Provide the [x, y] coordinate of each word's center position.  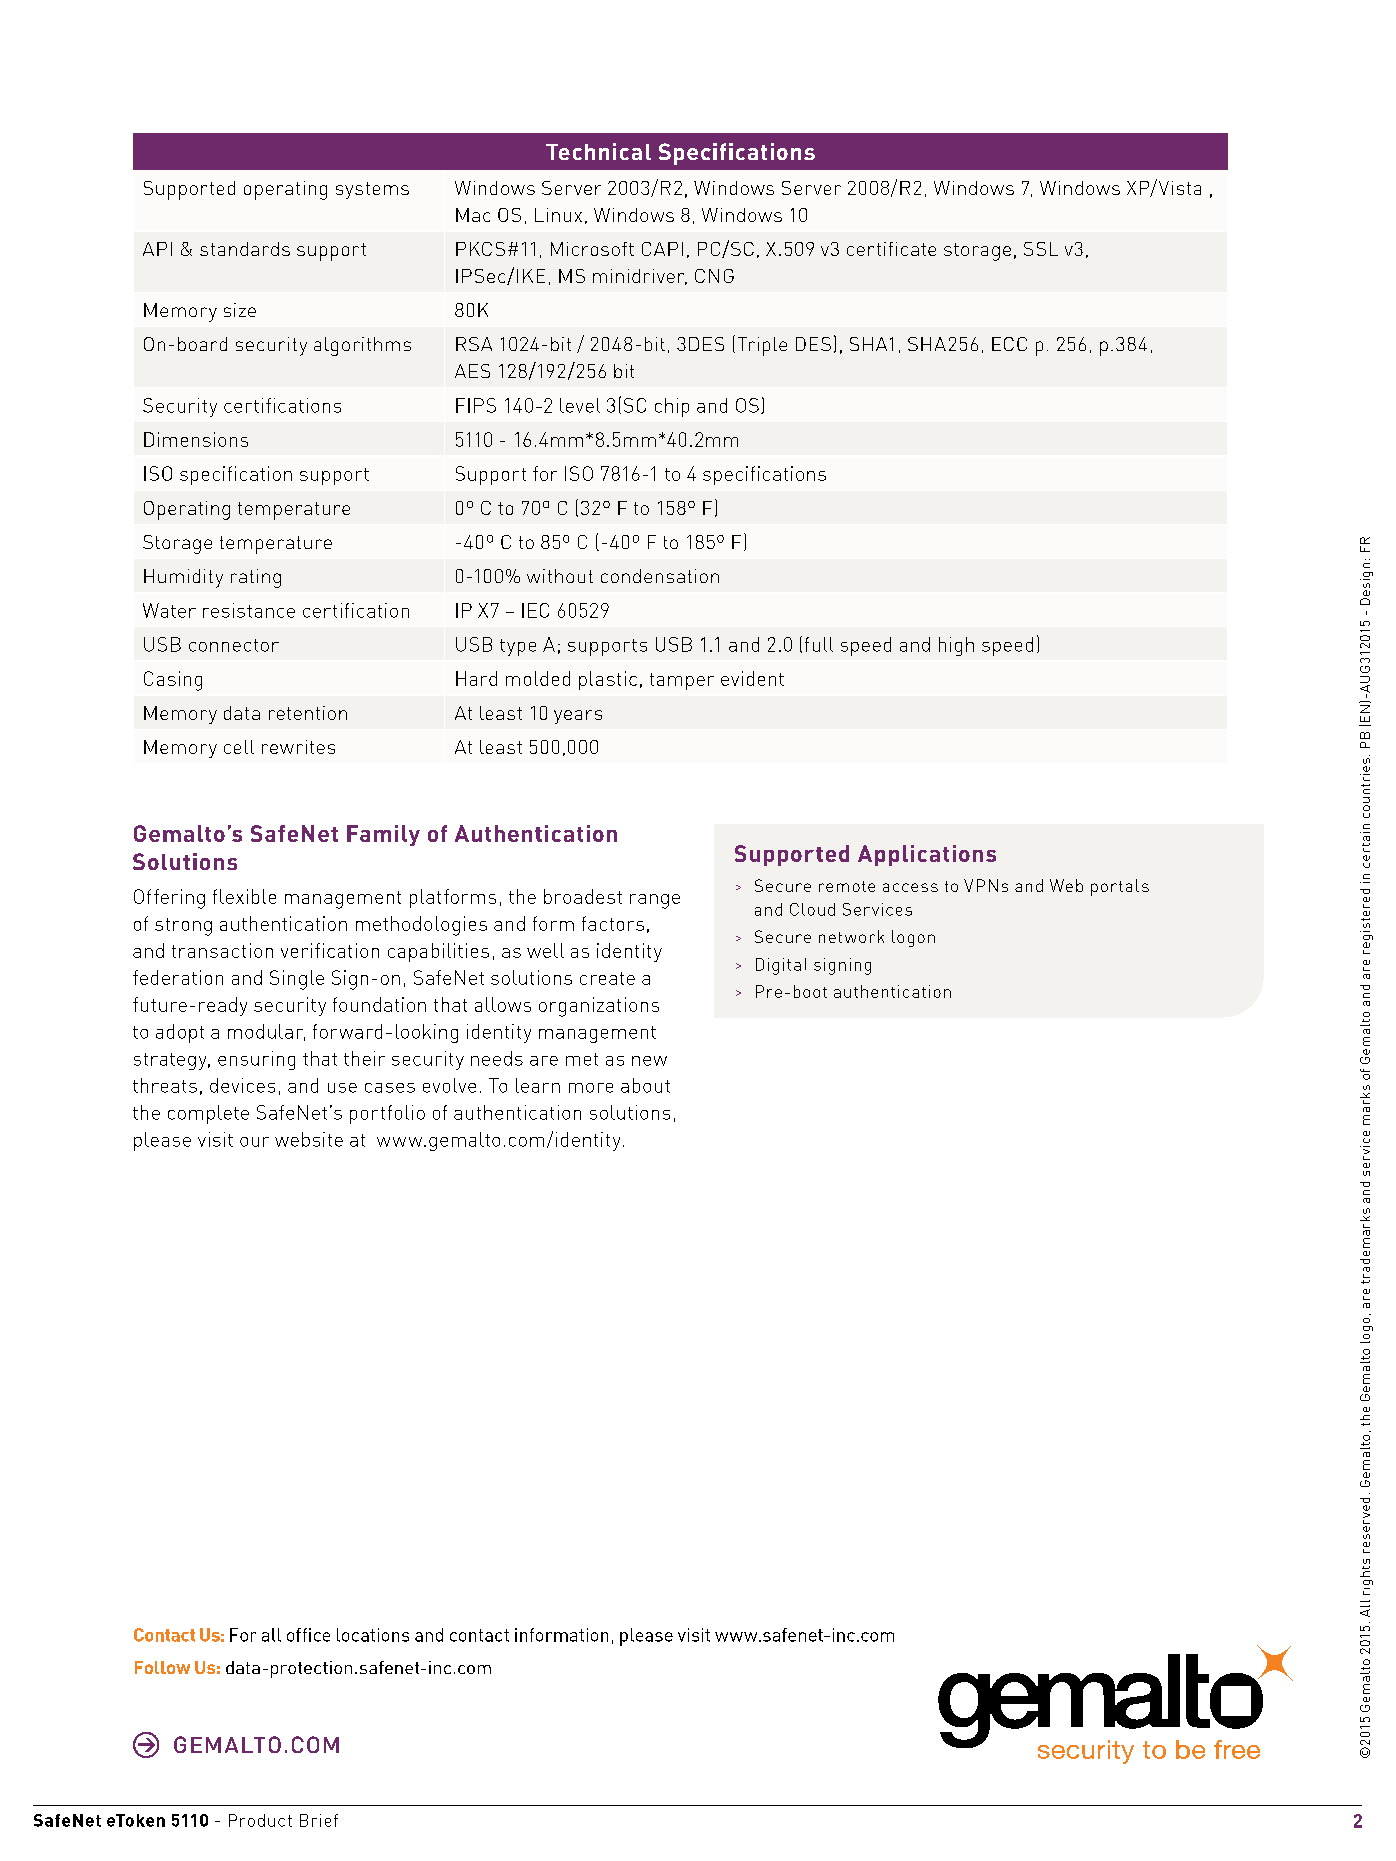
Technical [598, 151]
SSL [1041, 249]
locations [373, 1635]
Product [260, 1820]
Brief [319, 1820]
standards [245, 249]
